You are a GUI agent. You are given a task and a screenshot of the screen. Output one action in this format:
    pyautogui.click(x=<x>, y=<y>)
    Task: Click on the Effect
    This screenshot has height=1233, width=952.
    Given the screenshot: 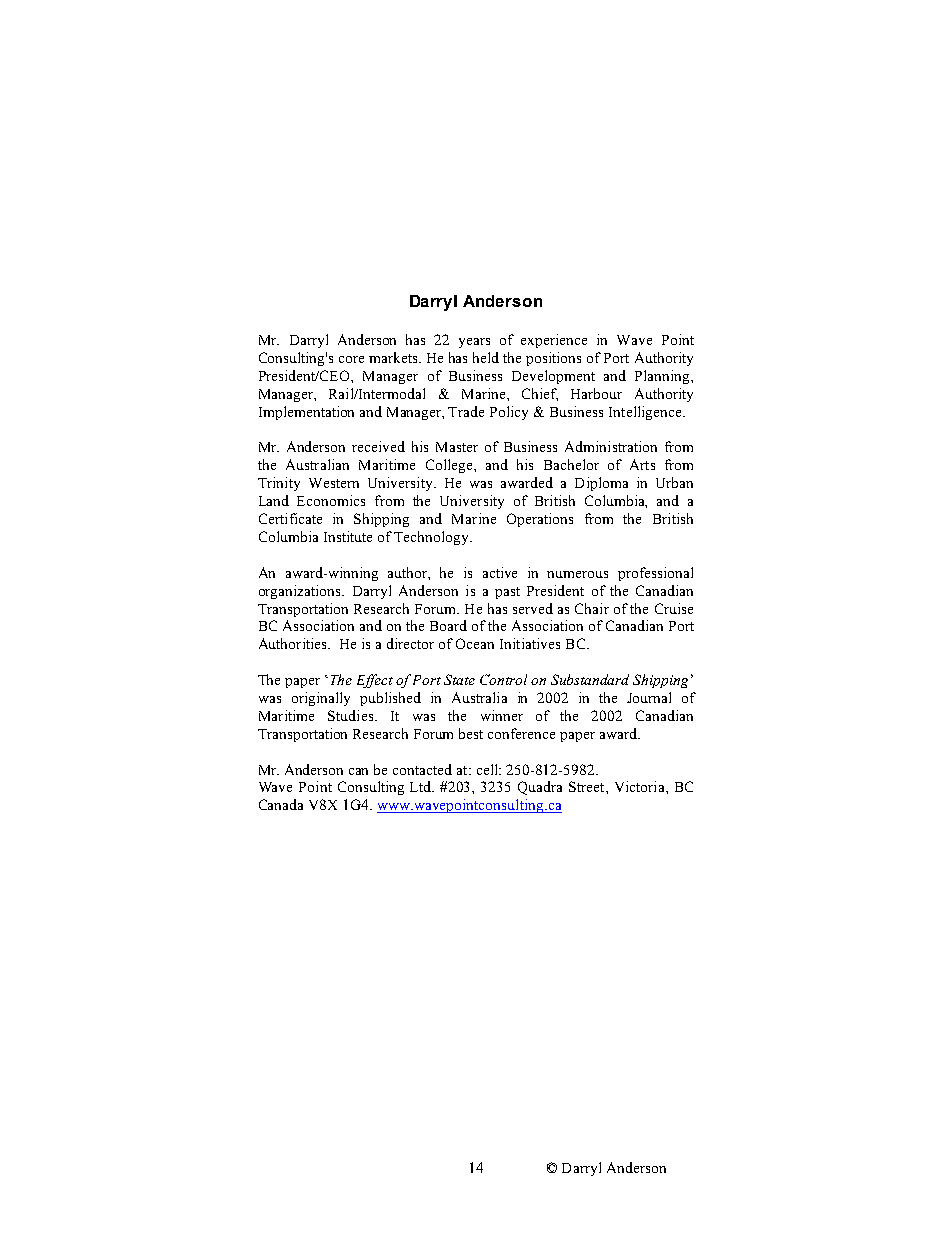 What is the action you would take?
    pyautogui.click(x=375, y=681)
